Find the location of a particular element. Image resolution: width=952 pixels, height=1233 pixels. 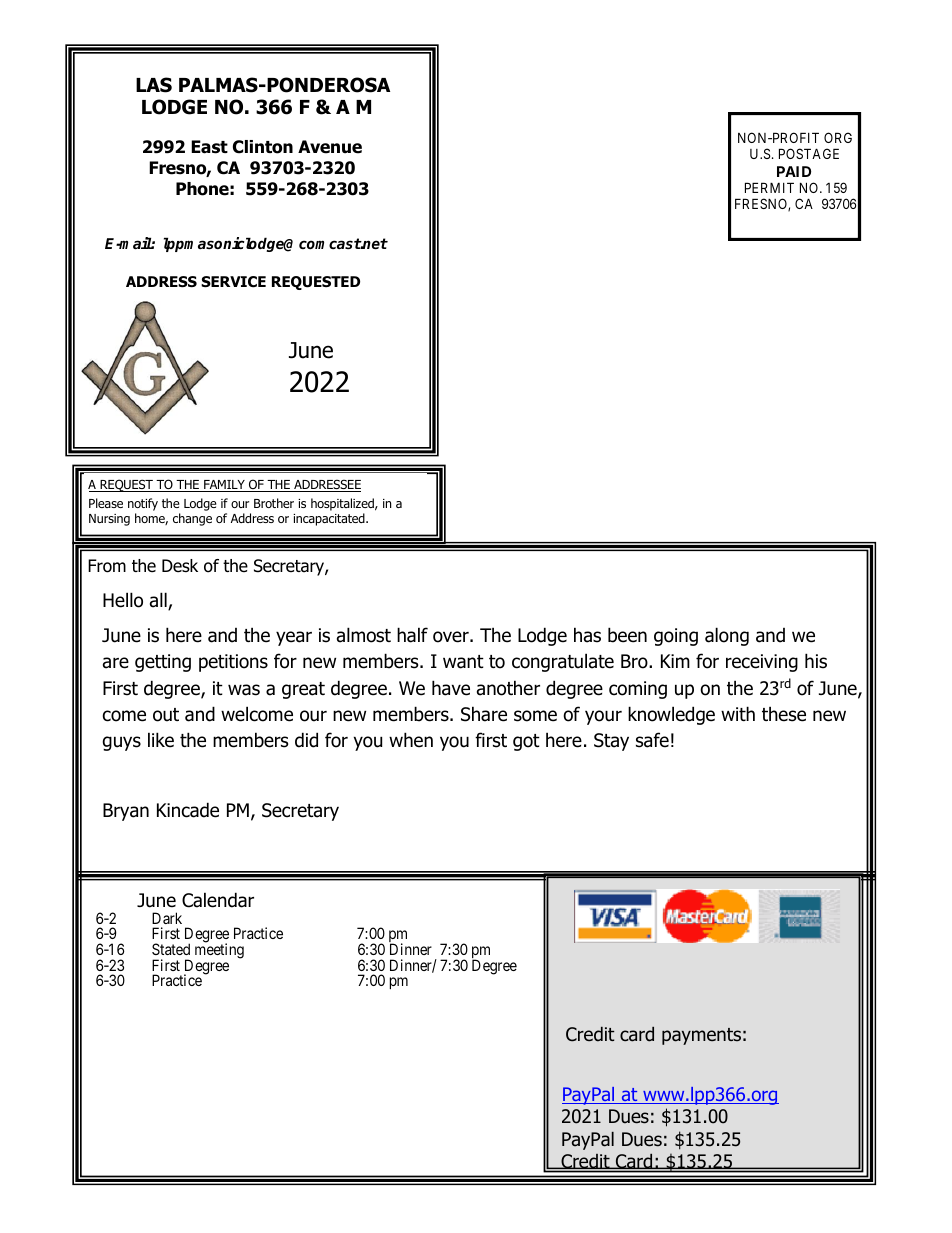

POSTAGE is located at coordinates (809, 153).
